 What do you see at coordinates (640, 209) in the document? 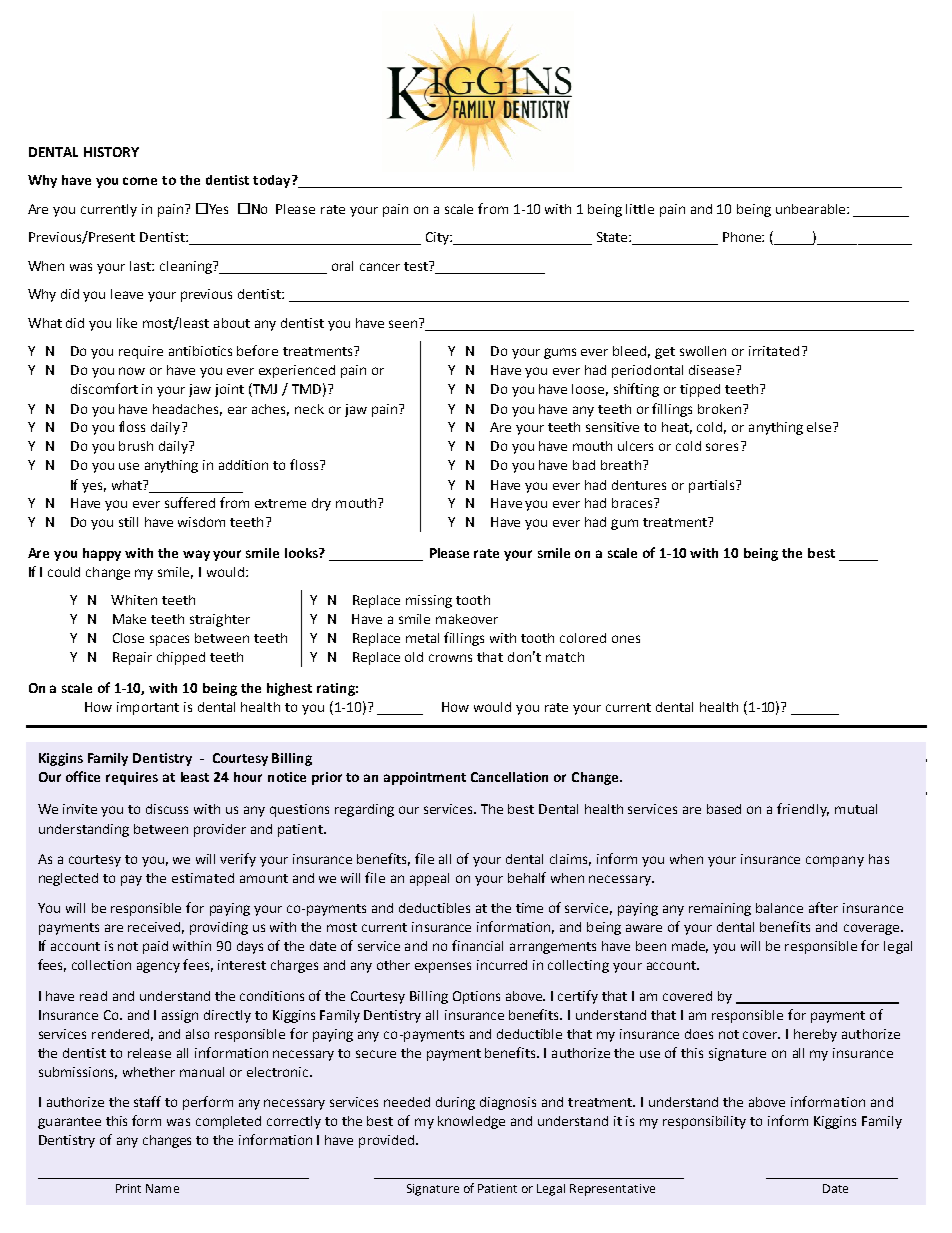
I see `little` at bounding box center [640, 209].
